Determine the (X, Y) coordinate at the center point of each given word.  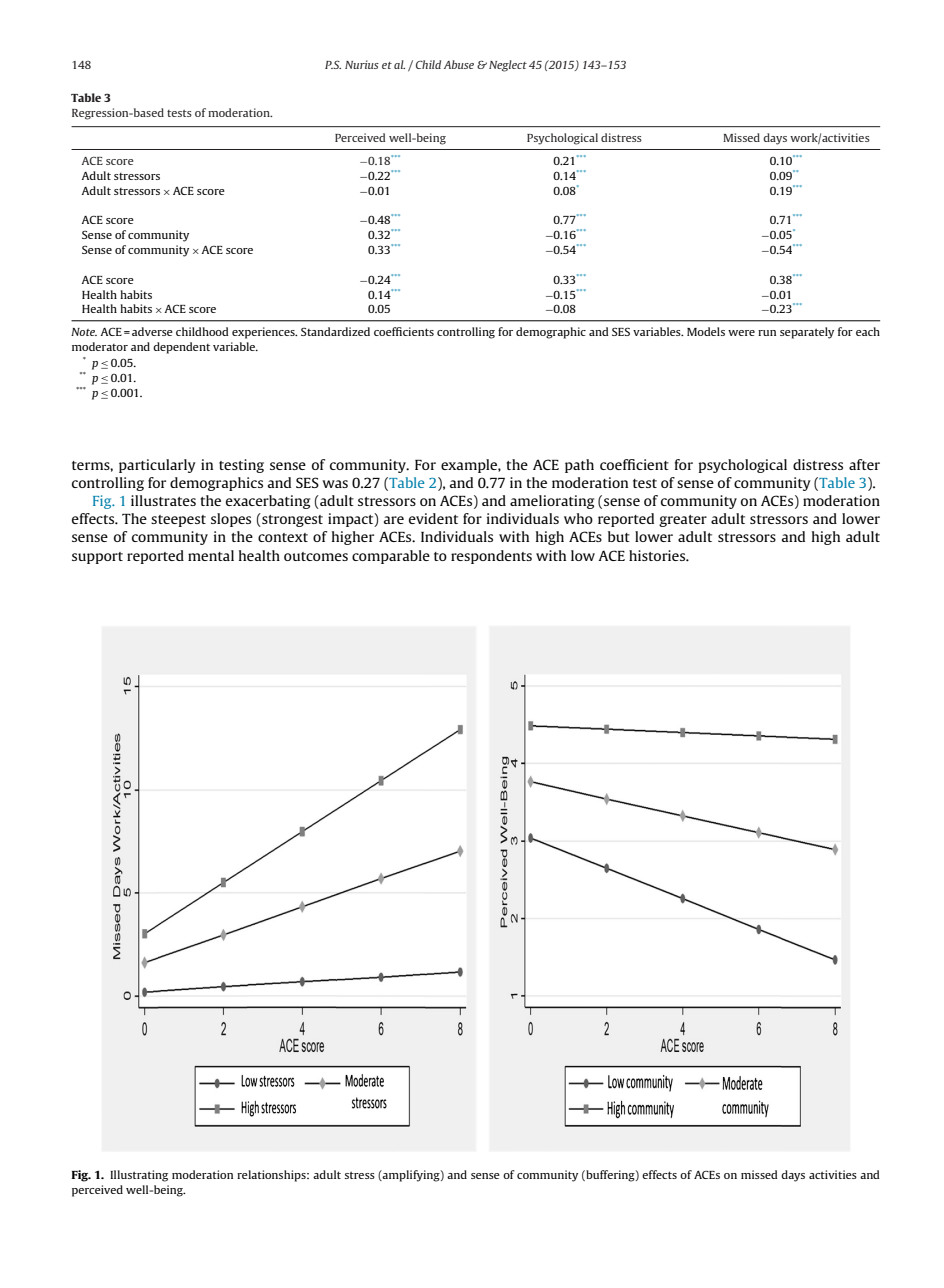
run (767, 333)
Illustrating (139, 1176)
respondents (491, 557)
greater (683, 521)
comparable (391, 557)
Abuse (459, 64)
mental (211, 555)
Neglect (508, 66)
